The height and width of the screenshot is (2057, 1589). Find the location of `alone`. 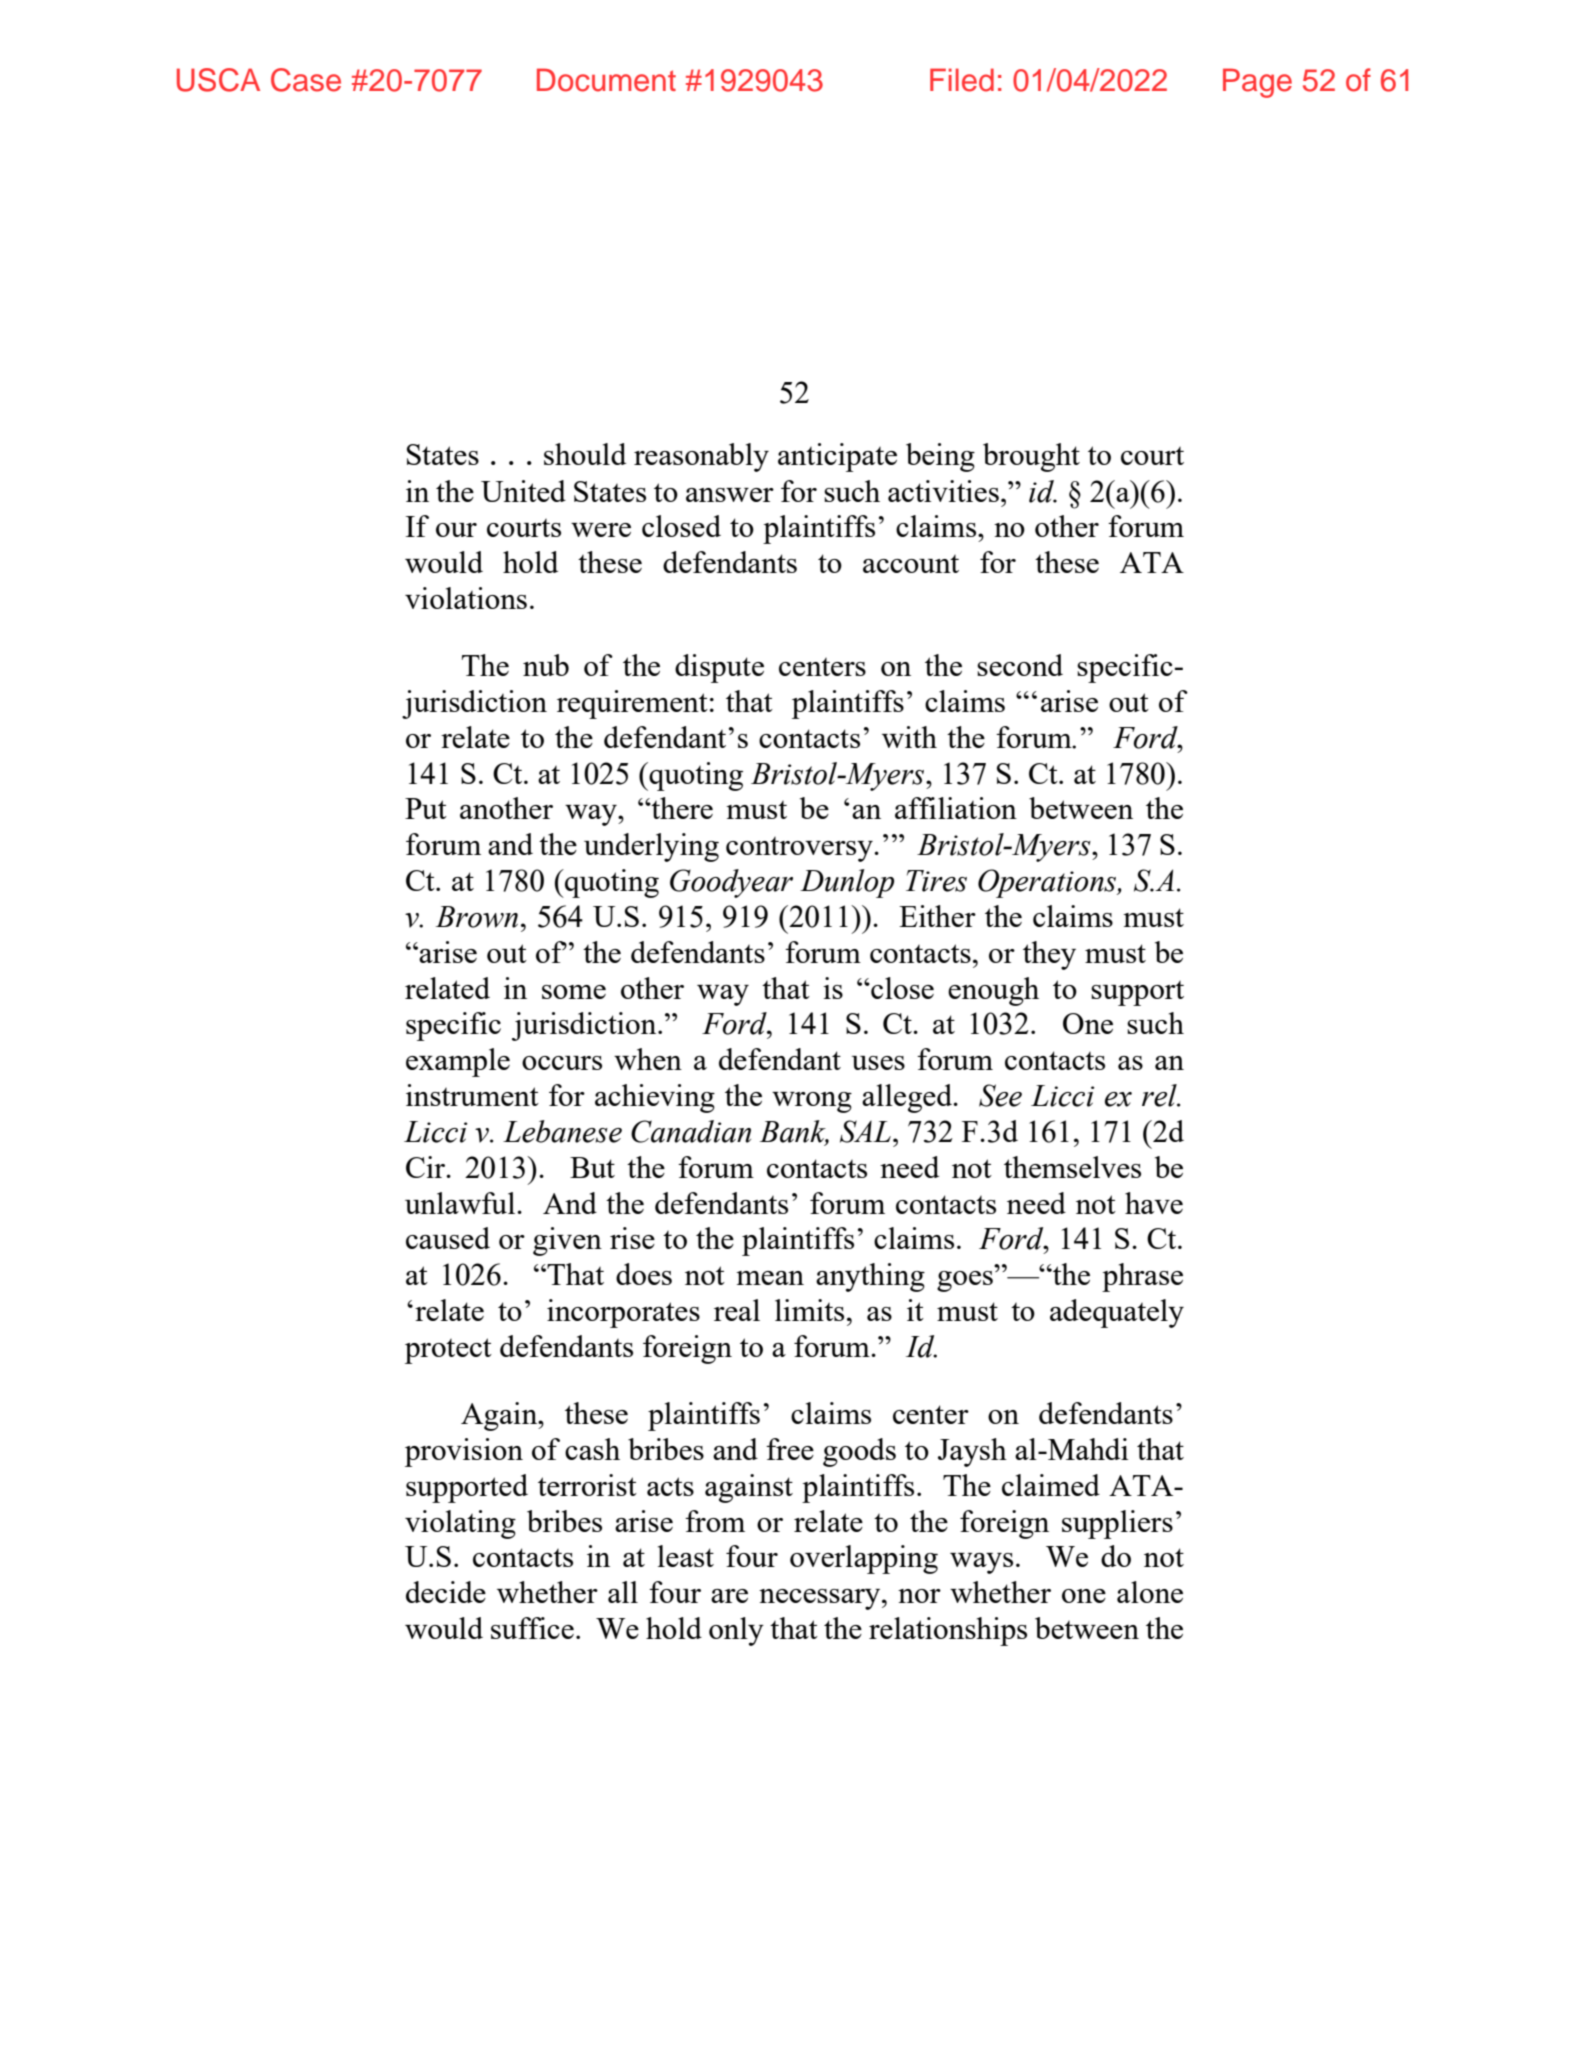

alone is located at coordinates (1150, 1592).
